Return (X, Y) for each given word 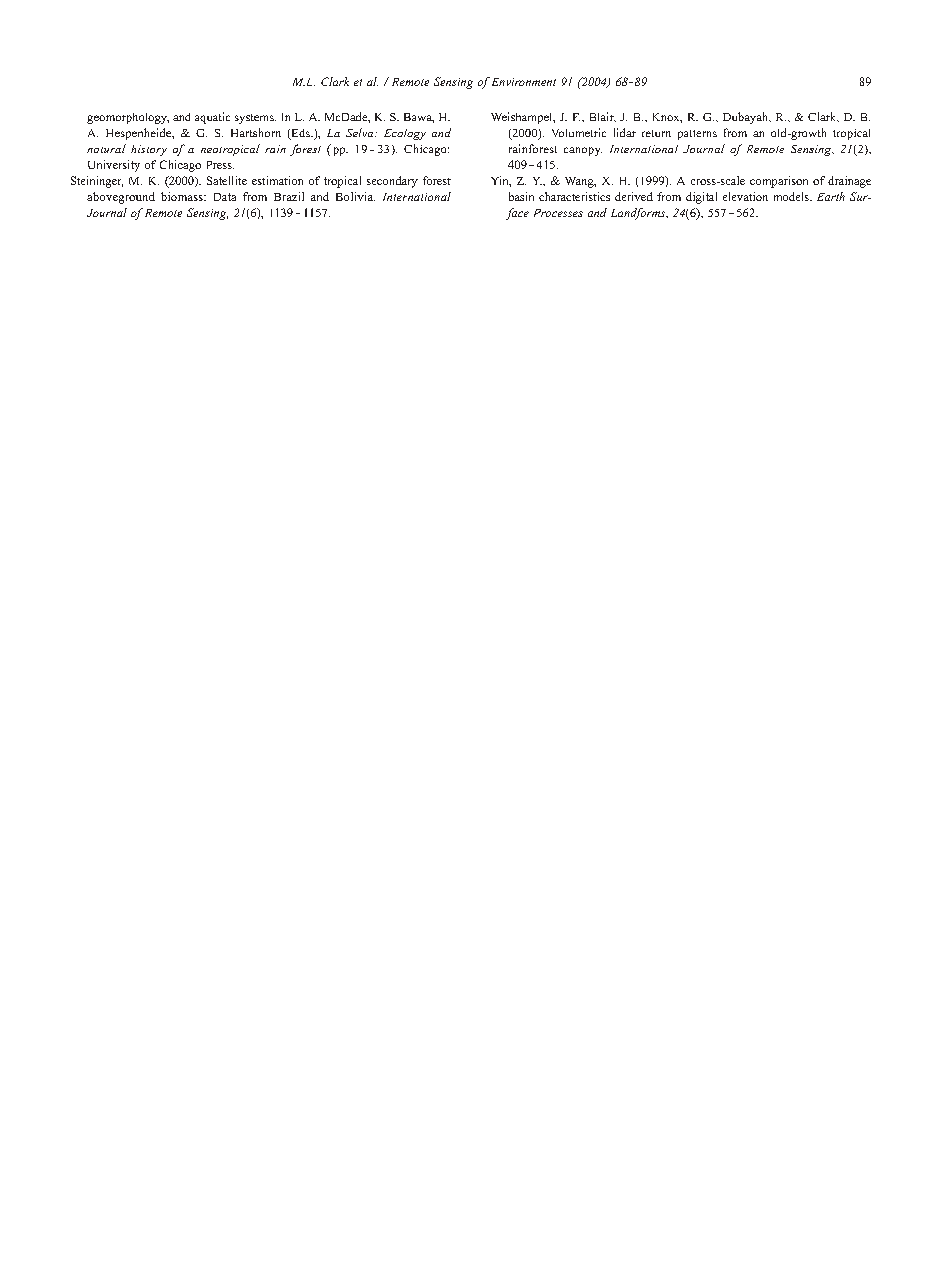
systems (255, 119)
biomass (183, 196)
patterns (697, 135)
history (149, 150)
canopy (583, 151)
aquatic (212, 118)
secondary (392, 182)
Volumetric (579, 132)
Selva (361, 132)
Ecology (405, 134)
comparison (779, 182)
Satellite (227, 180)
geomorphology (128, 118)
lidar (625, 132)
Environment (524, 82)
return (656, 133)
